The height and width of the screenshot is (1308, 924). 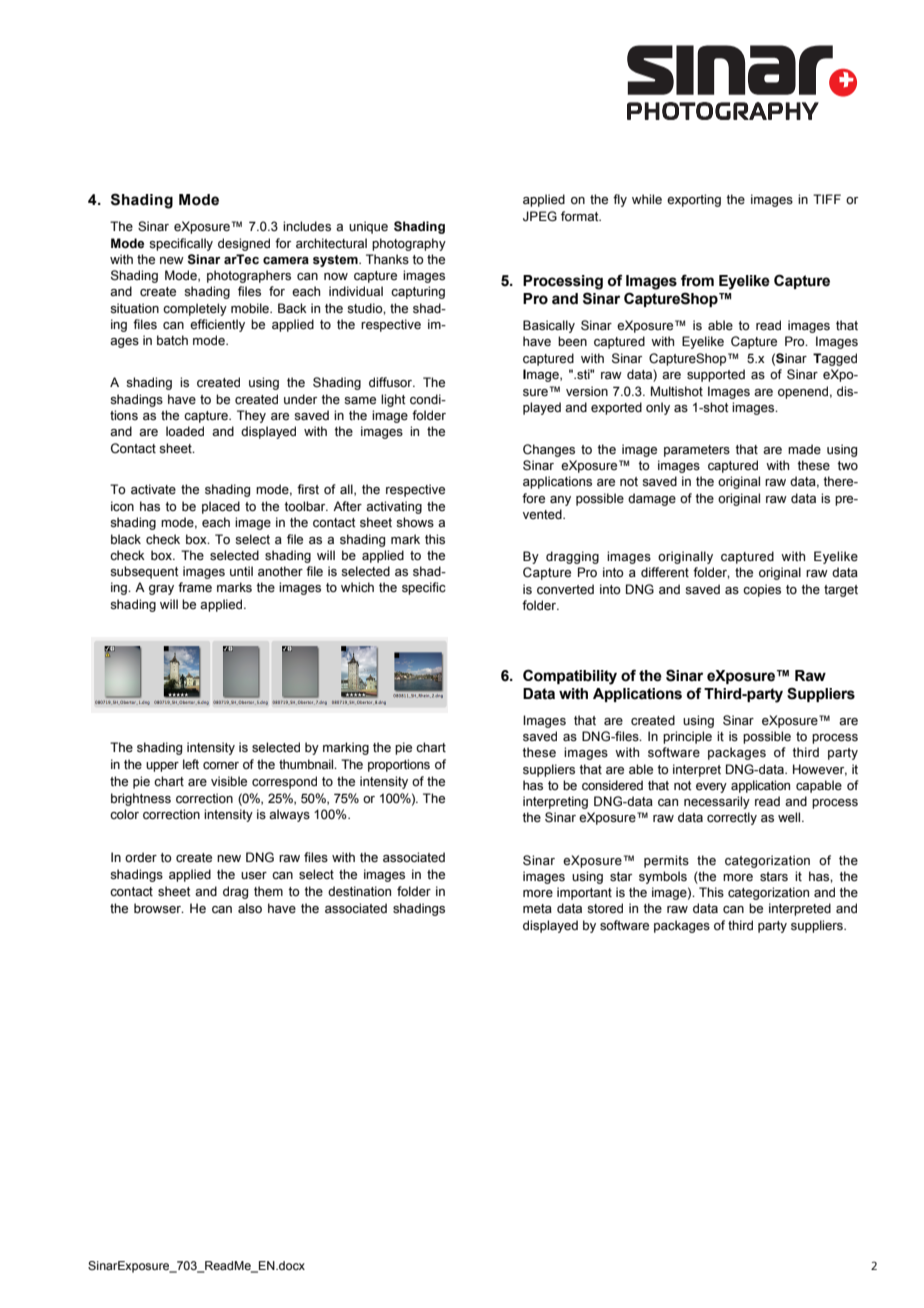 I want to click on frame, so click(x=195, y=587).
